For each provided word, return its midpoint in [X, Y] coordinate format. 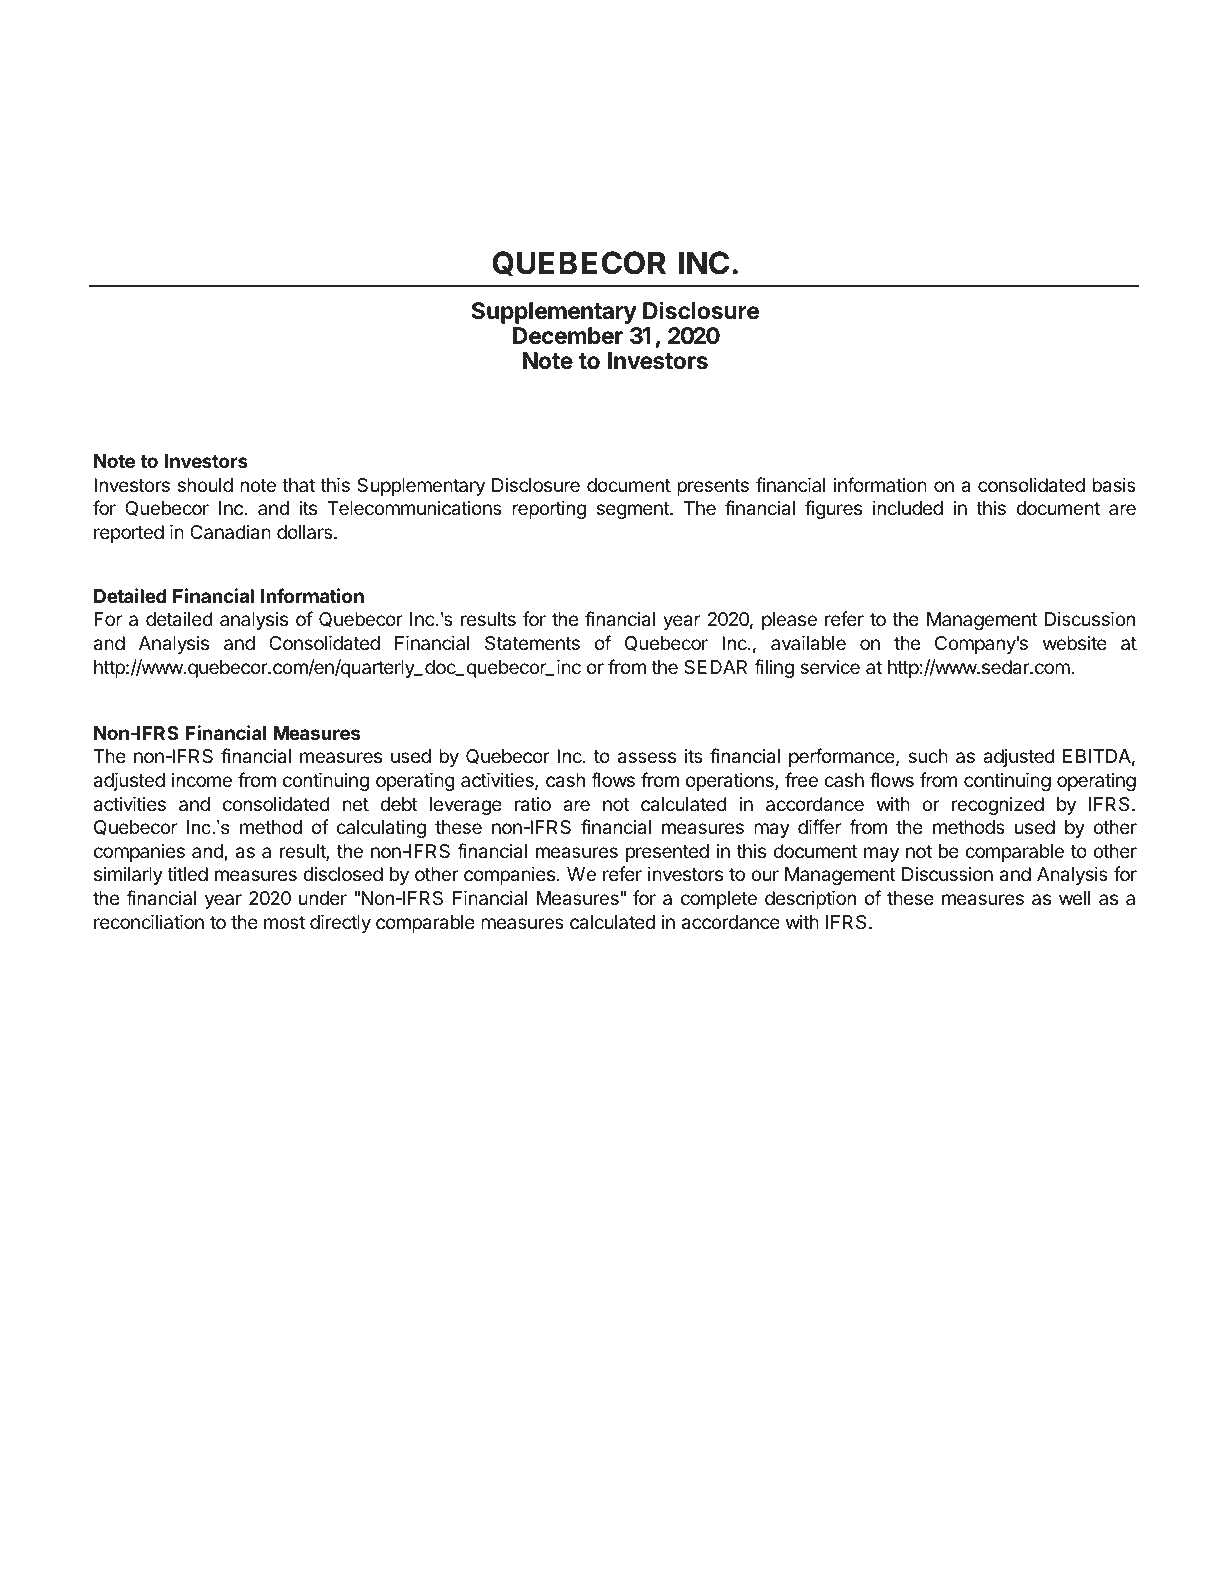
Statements [532, 643]
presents [713, 487]
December [568, 336]
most [284, 922]
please [789, 621]
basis [1114, 484]
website [1075, 643]
